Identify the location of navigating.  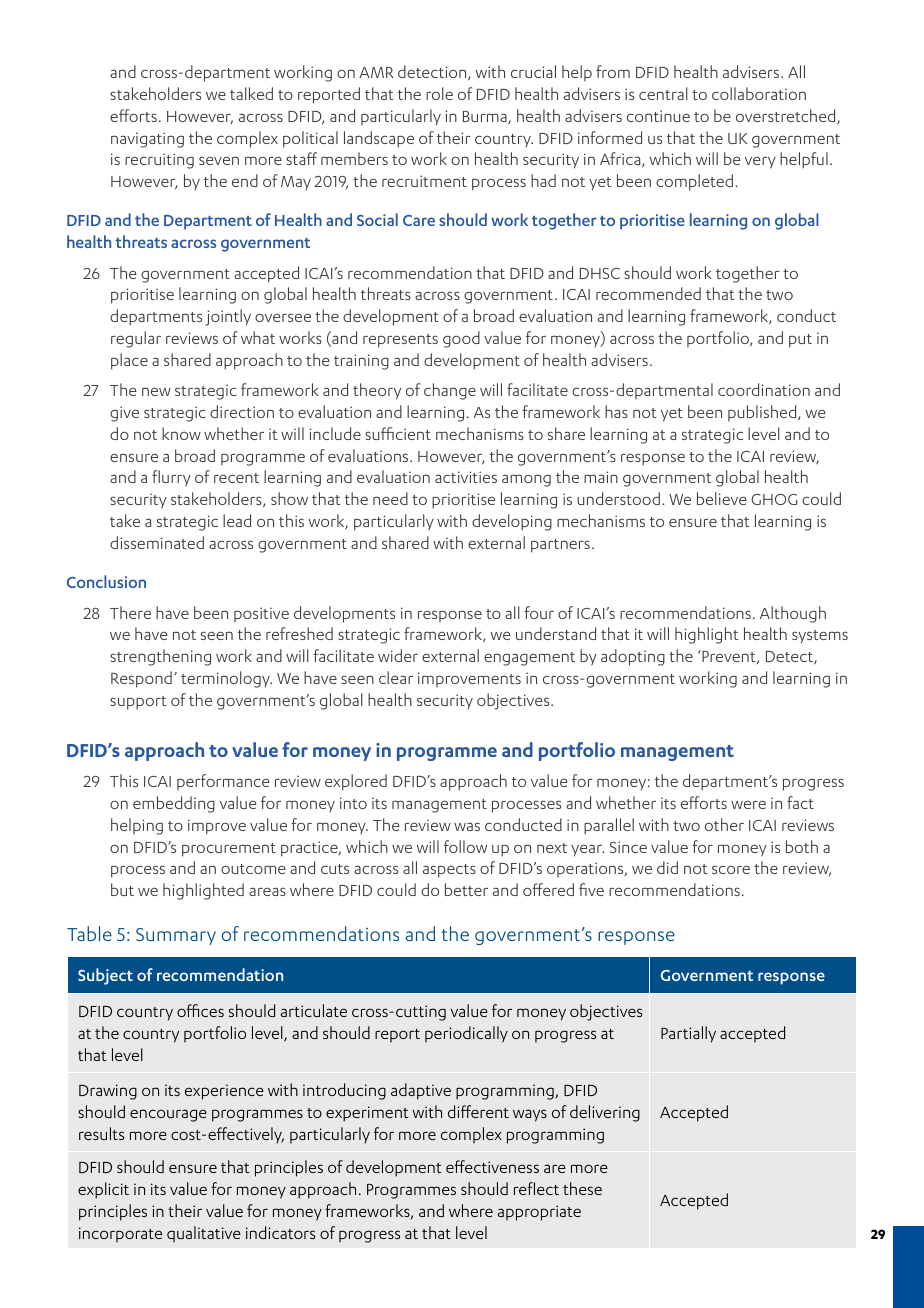
(147, 140).
